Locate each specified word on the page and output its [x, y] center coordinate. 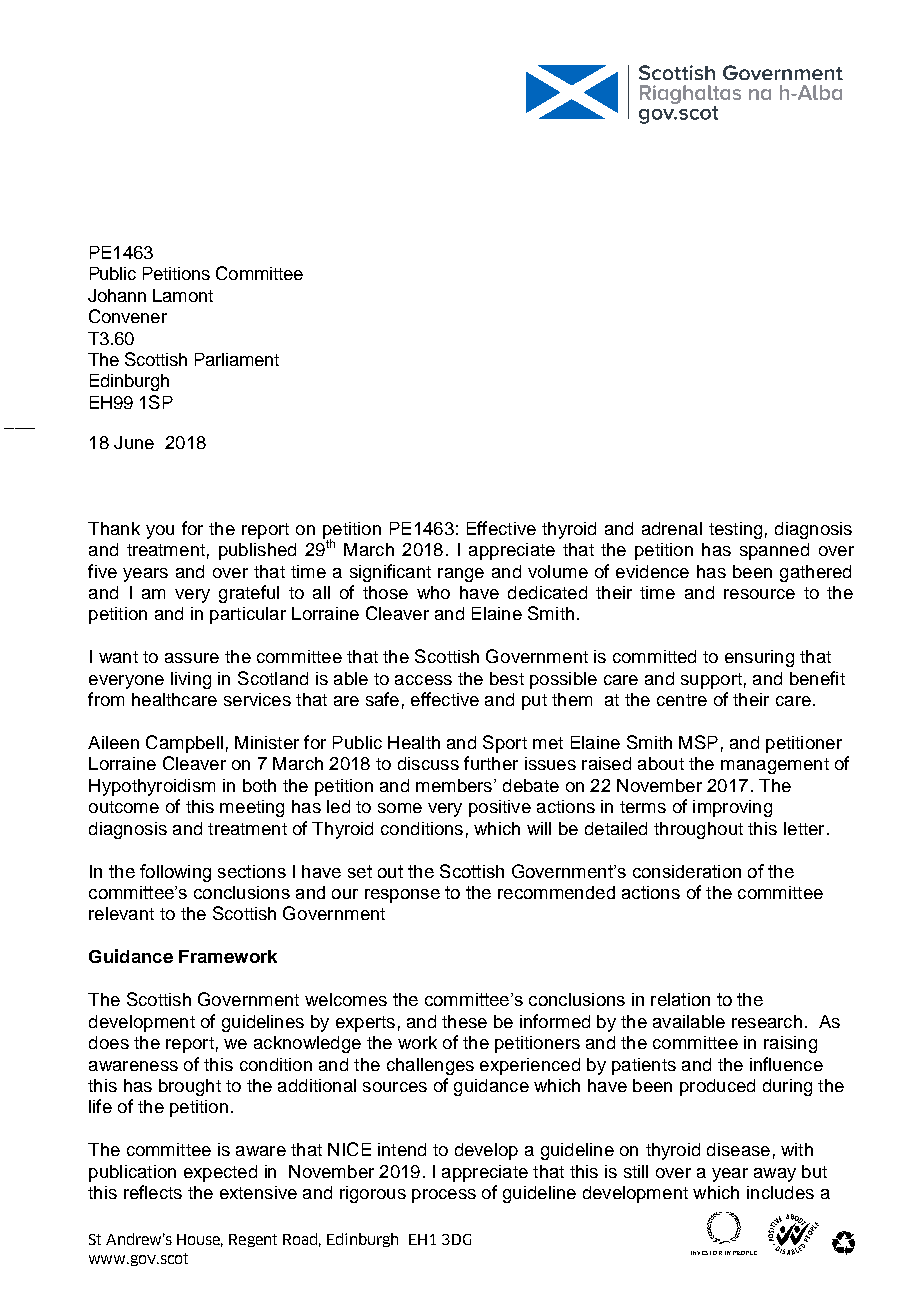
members [455, 785]
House [200, 1240]
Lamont [183, 295]
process [444, 1196]
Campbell [184, 744]
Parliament [237, 359]
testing [735, 530]
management [775, 766]
